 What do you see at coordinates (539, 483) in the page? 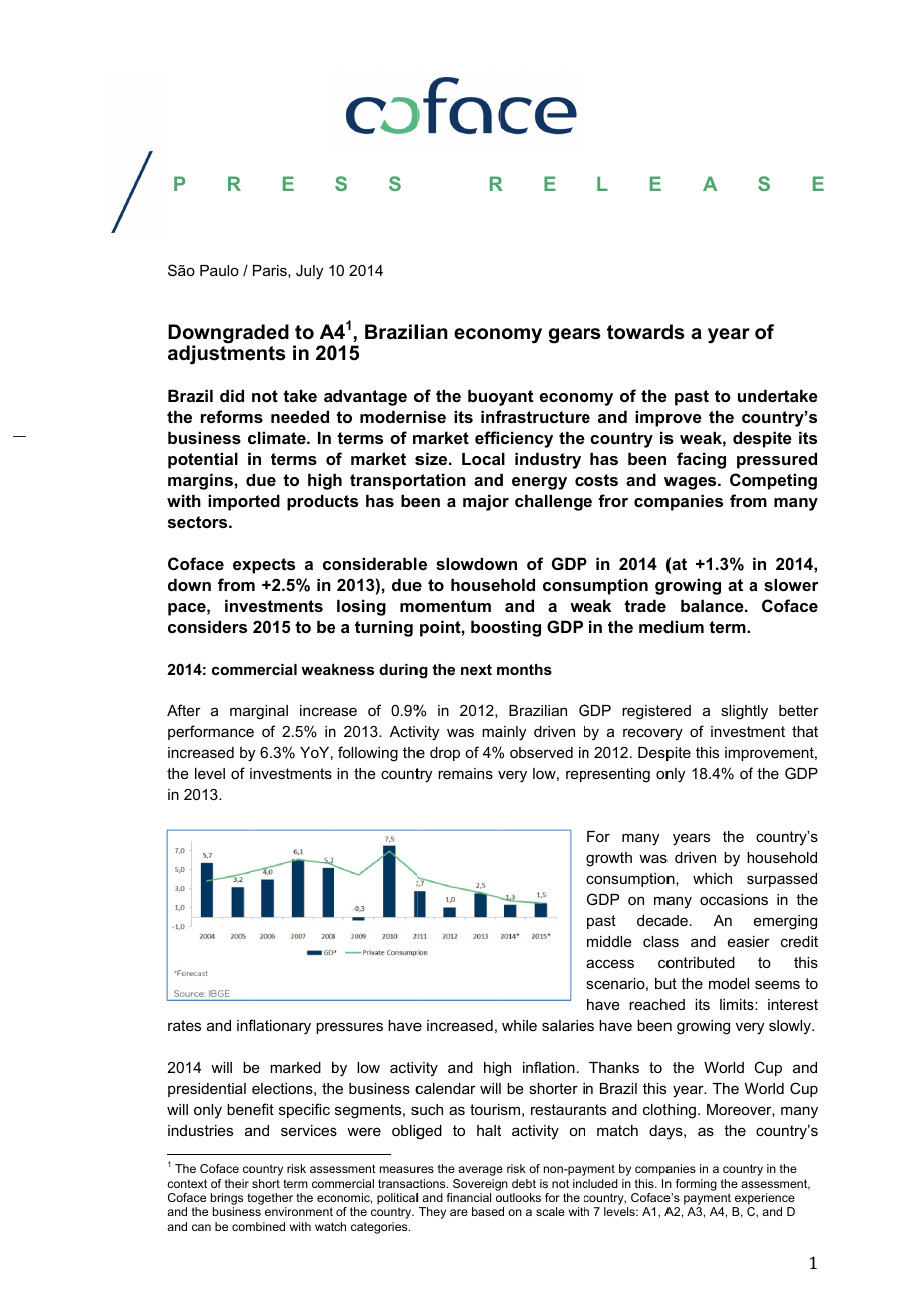
I see `energy` at bounding box center [539, 483].
